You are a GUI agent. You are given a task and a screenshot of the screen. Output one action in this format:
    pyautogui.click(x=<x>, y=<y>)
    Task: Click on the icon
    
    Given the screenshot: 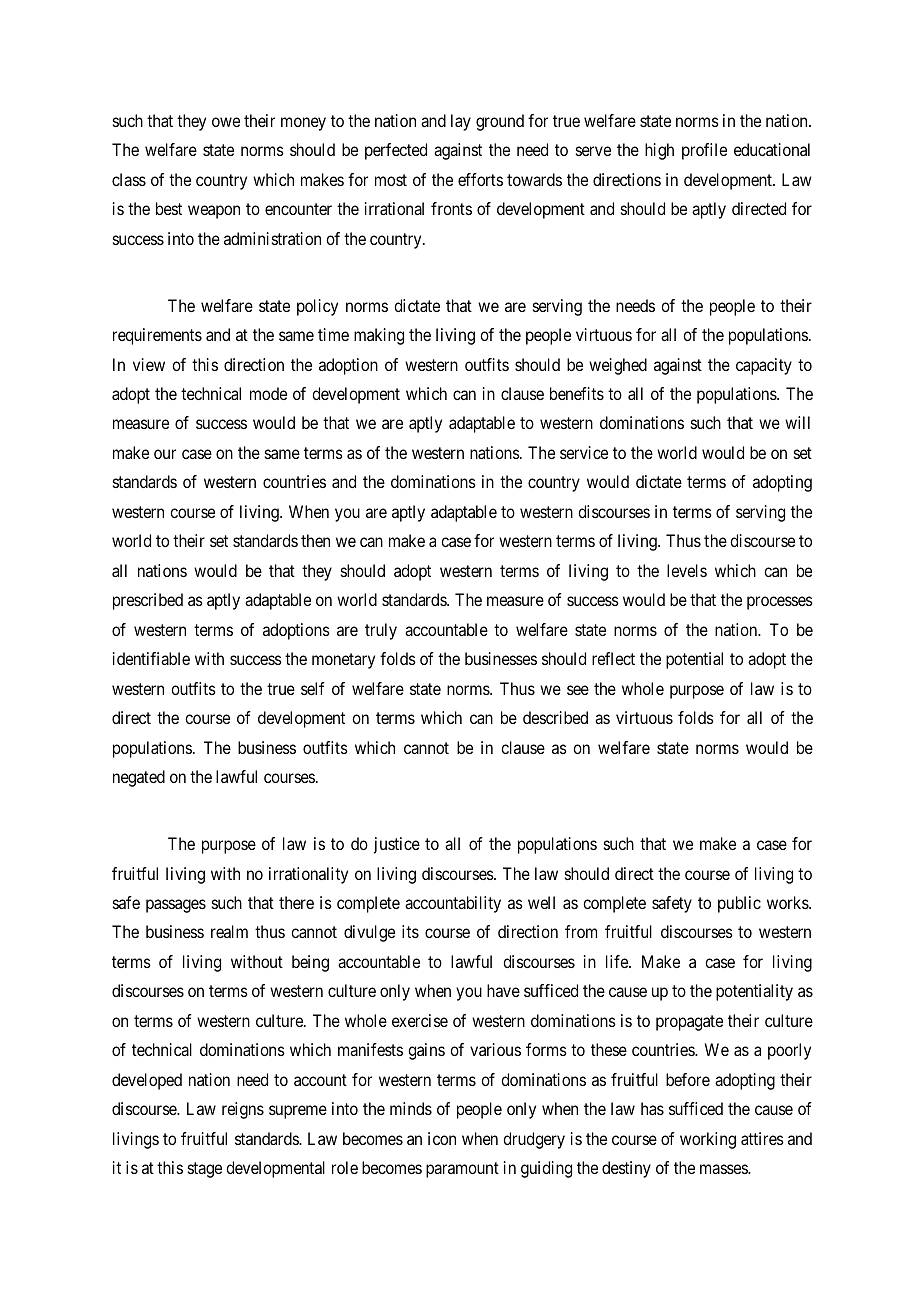 What is the action you would take?
    pyautogui.click(x=442, y=1138)
